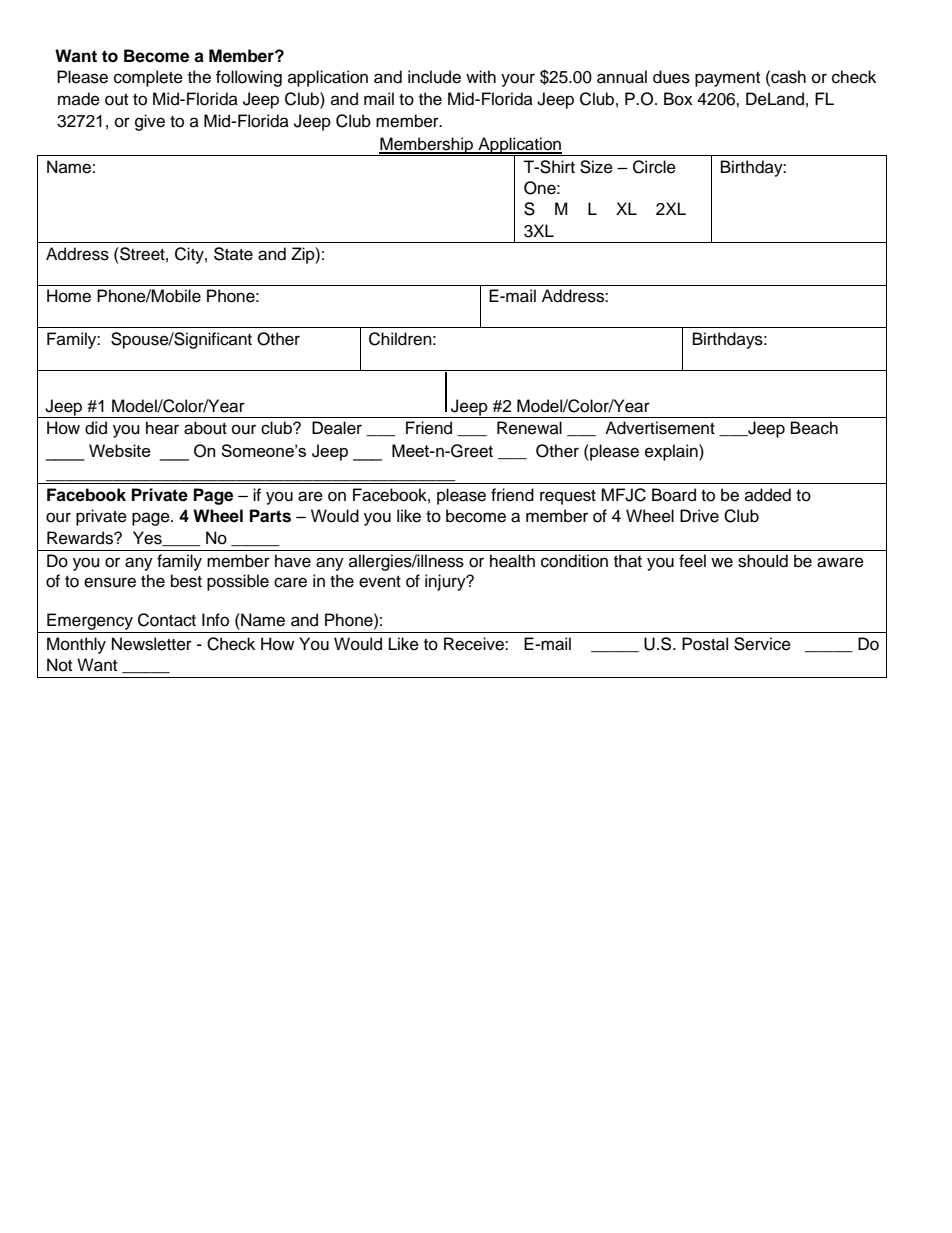 Image resolution: width=952 pixels, height=1233 pixels. What do you see at coordinates (233, 254) in the page?
I see `State` at bounding box center [233, 254].
